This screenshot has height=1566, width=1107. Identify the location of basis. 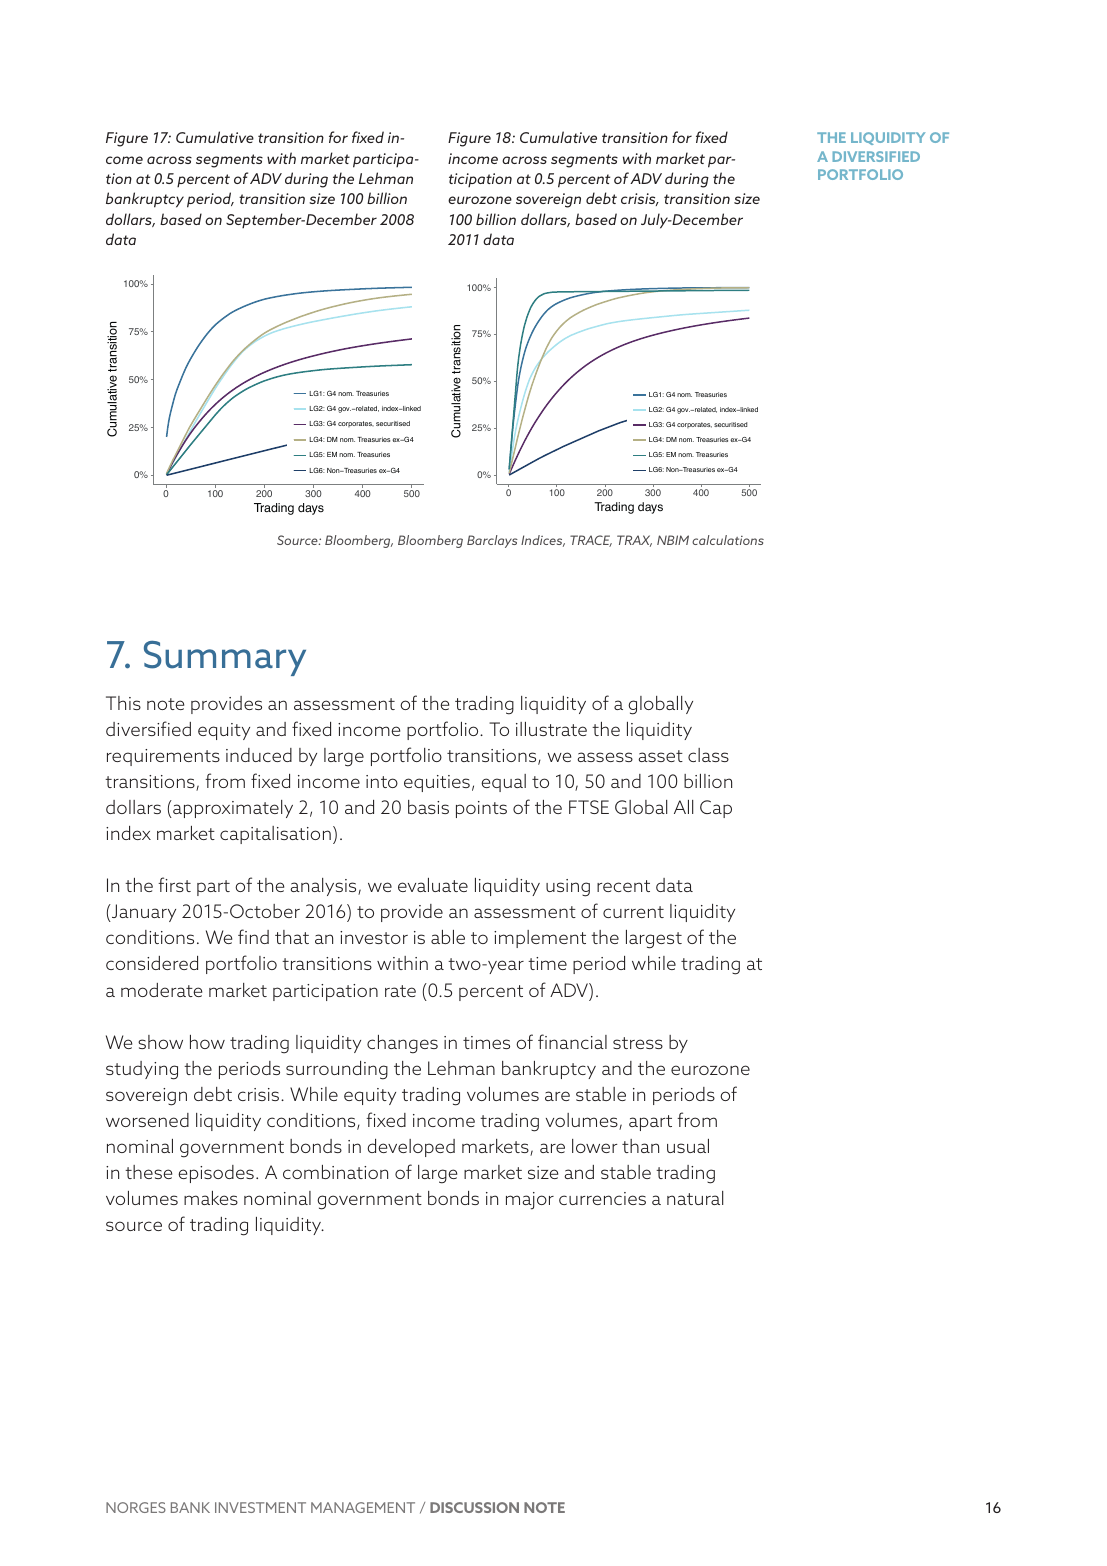
(428, 807).
